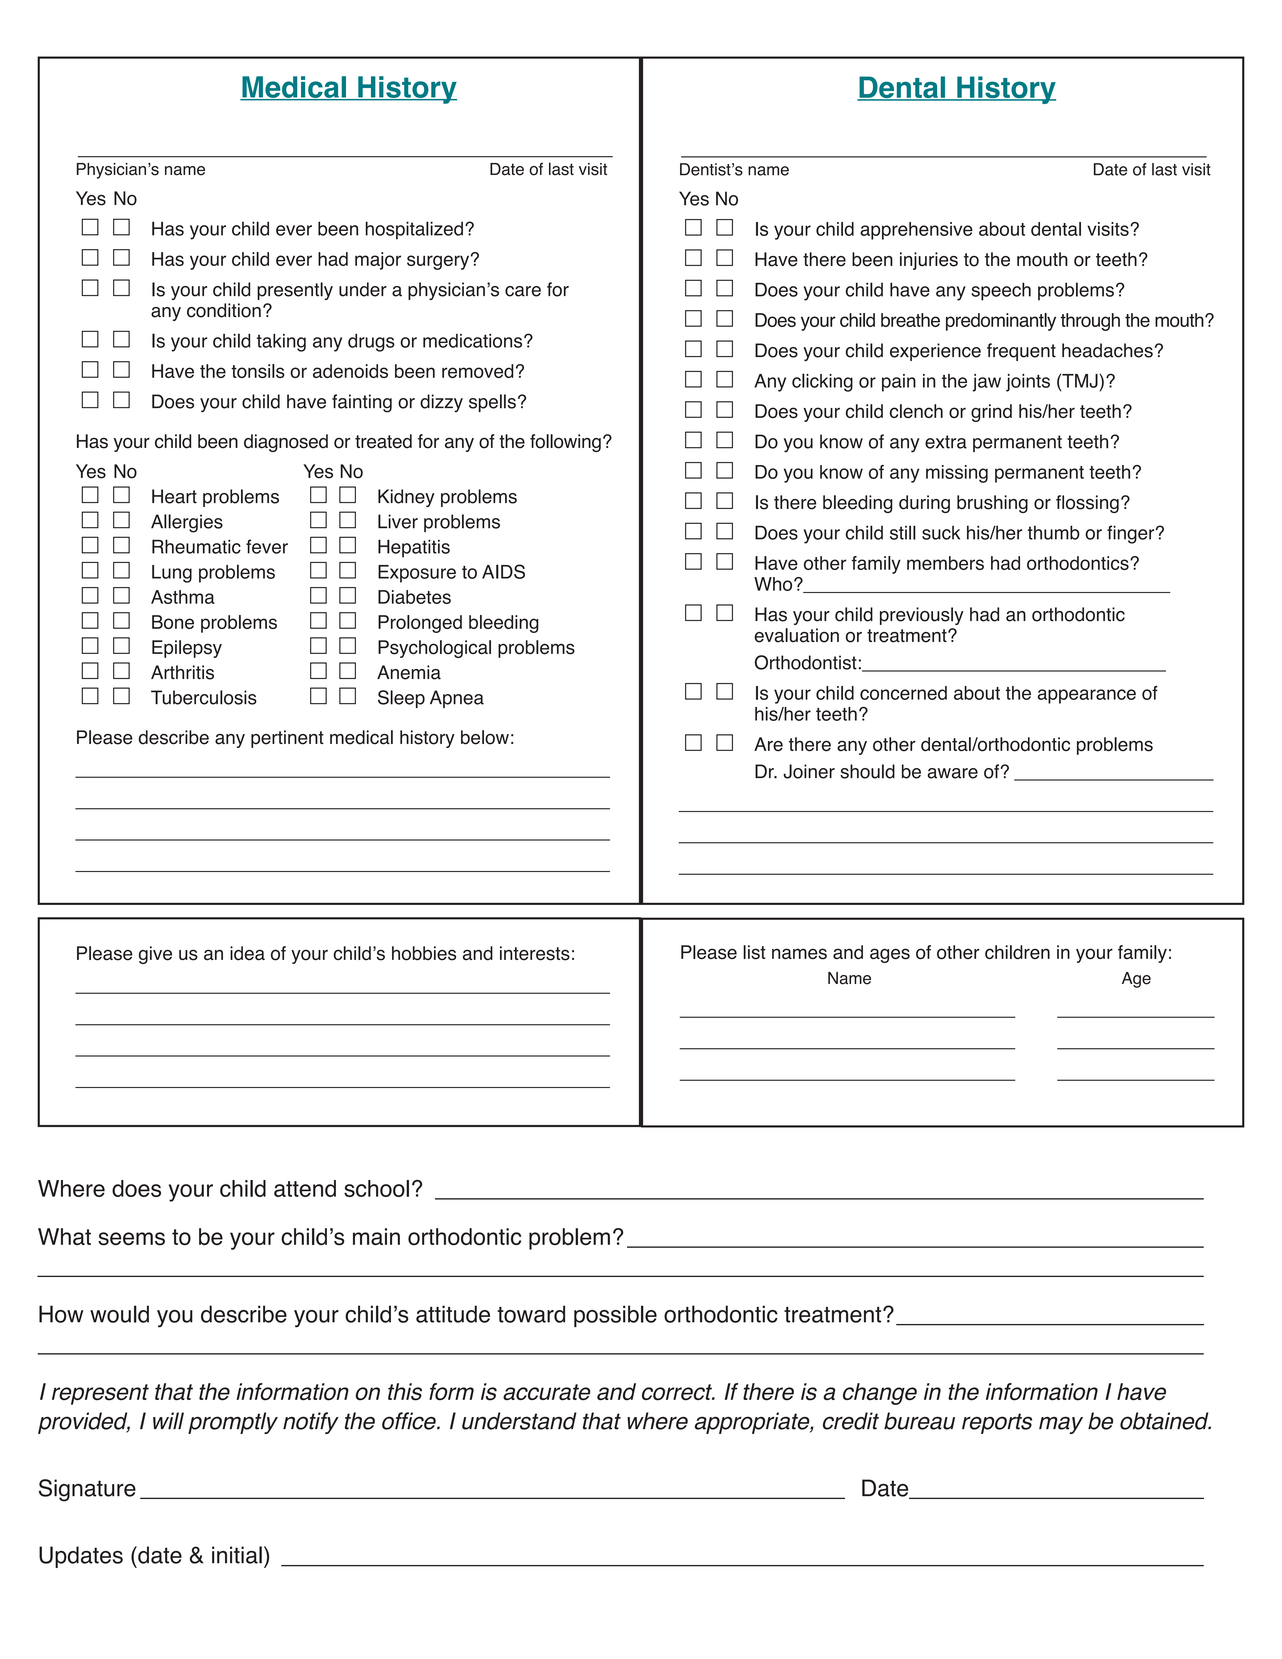 This image has width=1282, height=1659. What do you see at coordinates (168, 1420) in the image?
I see `will` at bounding box center [168, 1420].
